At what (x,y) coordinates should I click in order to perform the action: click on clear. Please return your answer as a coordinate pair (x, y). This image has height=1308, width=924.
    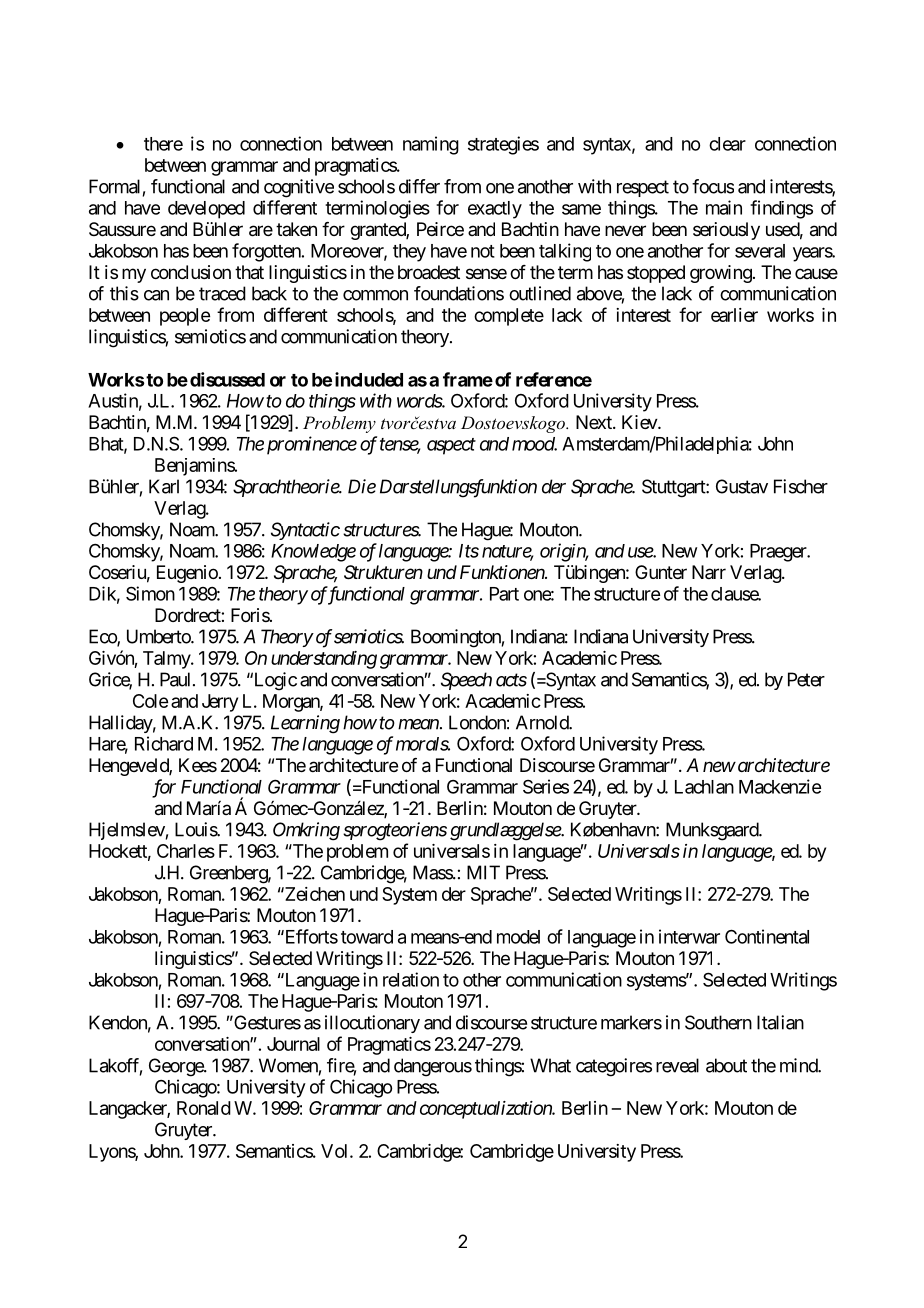
    Looking at the image, I should click on (727, 144).
